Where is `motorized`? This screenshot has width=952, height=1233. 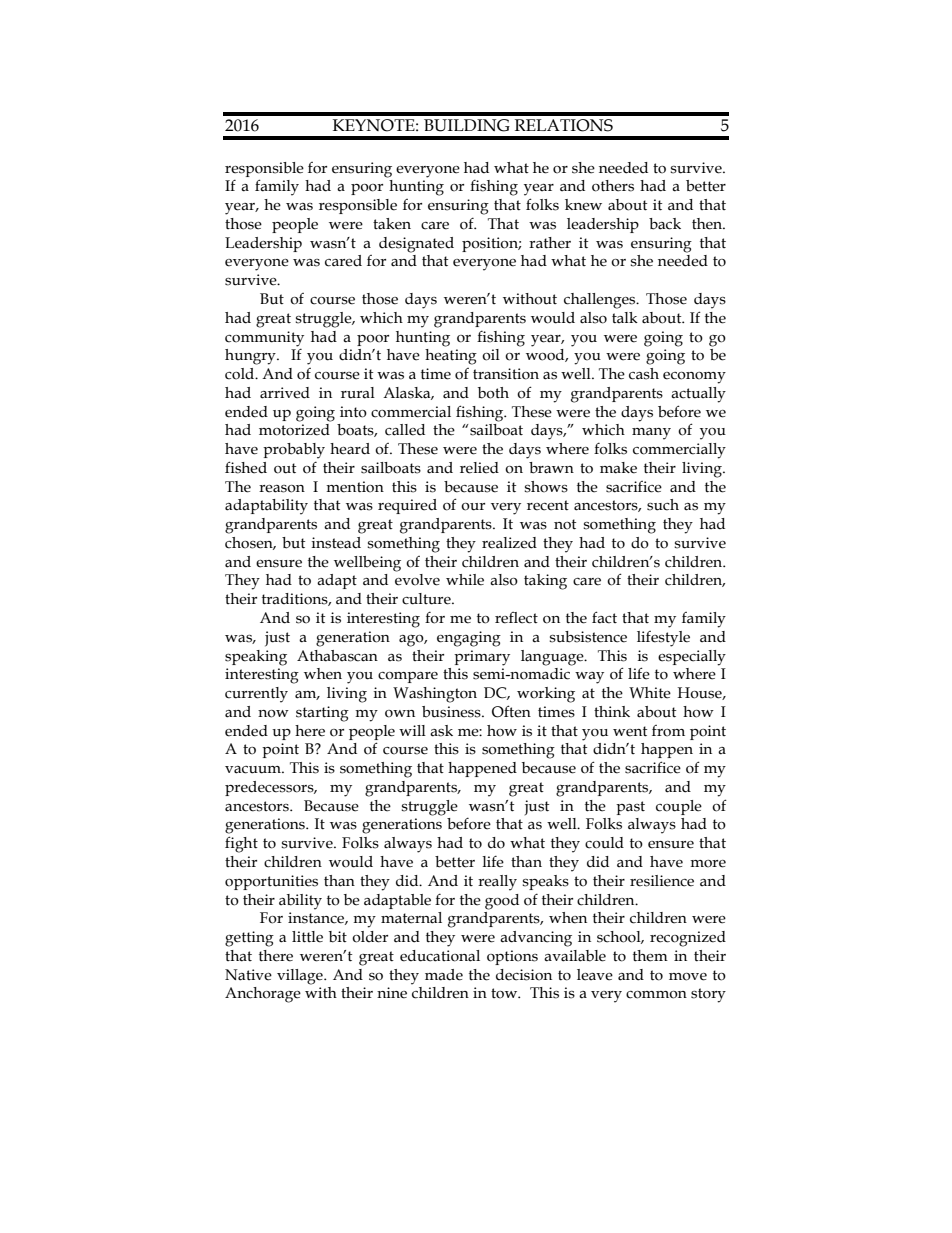
motorized is located at coordinates (294, 430).
